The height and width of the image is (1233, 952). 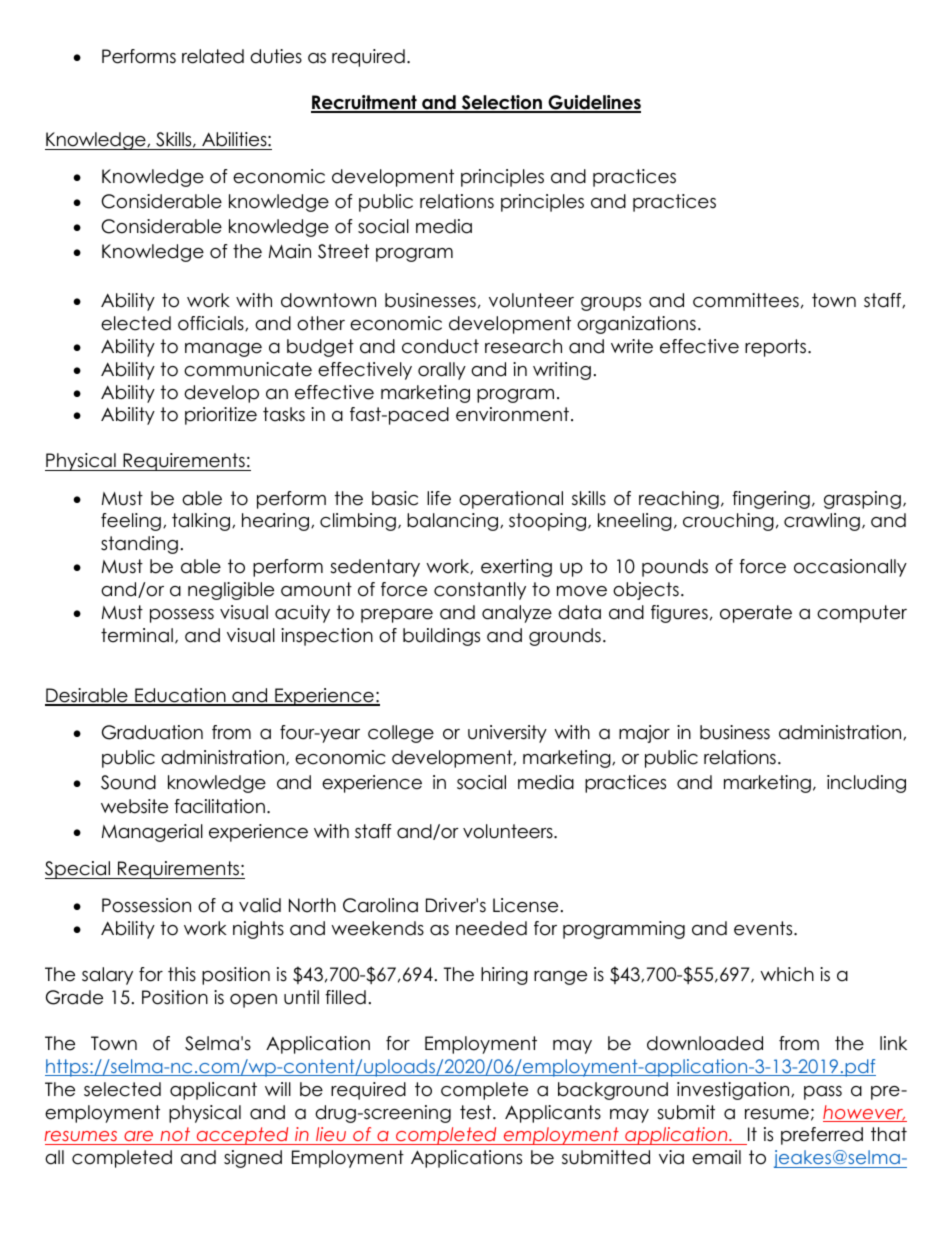 I want to click on not, so click(x=175, y=1136).
